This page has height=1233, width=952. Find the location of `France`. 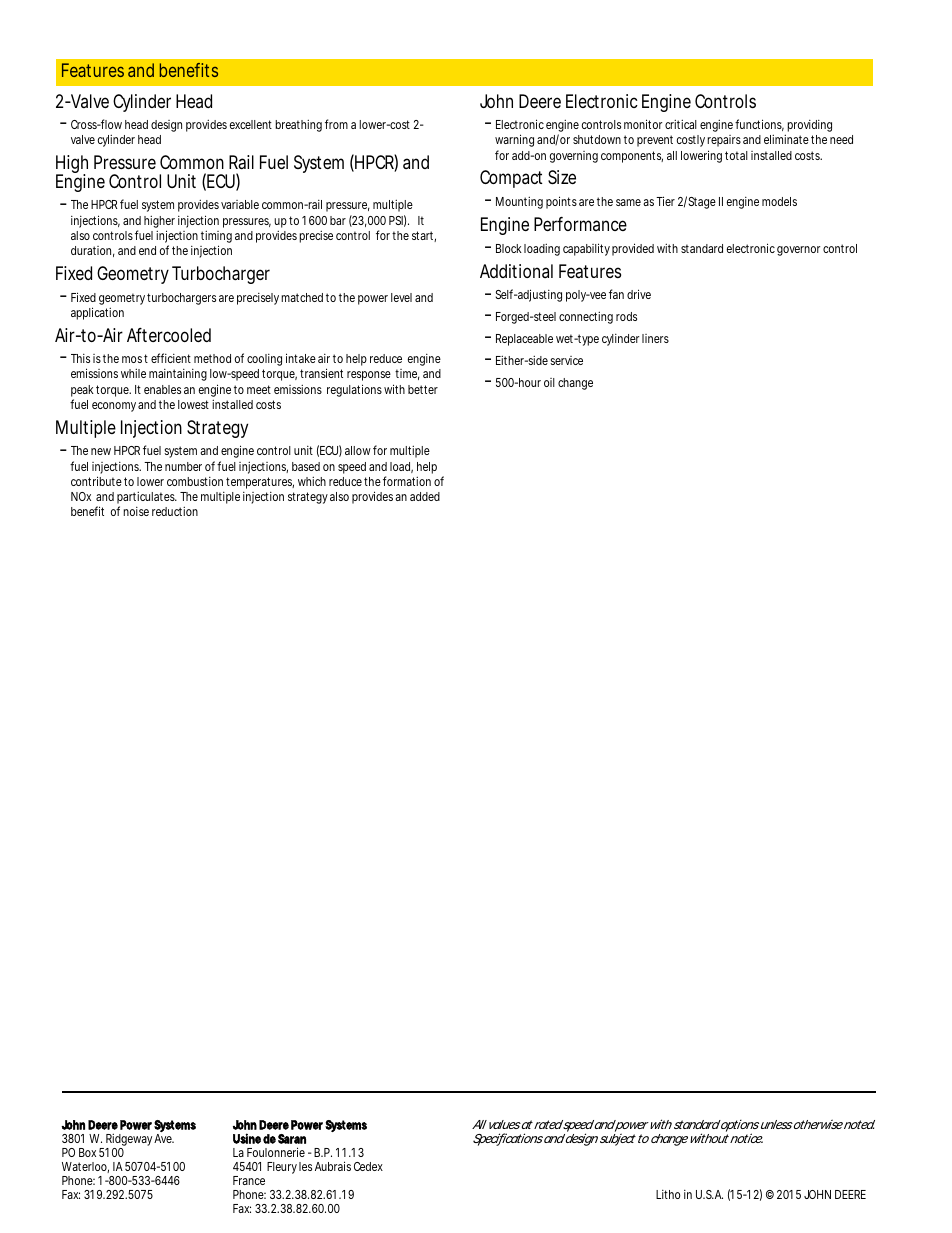

France is located at coordinates (249, 1180).
